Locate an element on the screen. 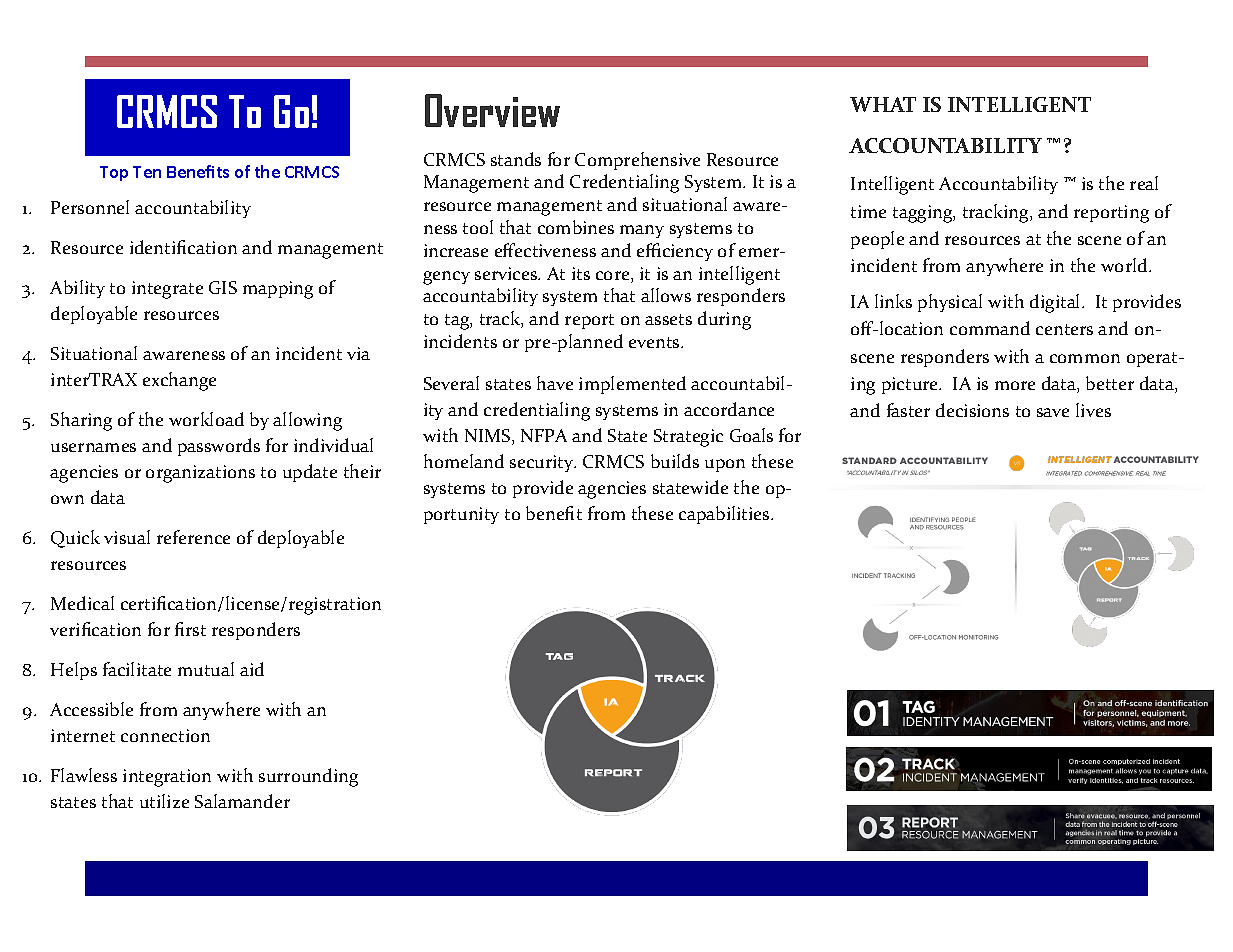  reference is located at coordinates (193, 537).
